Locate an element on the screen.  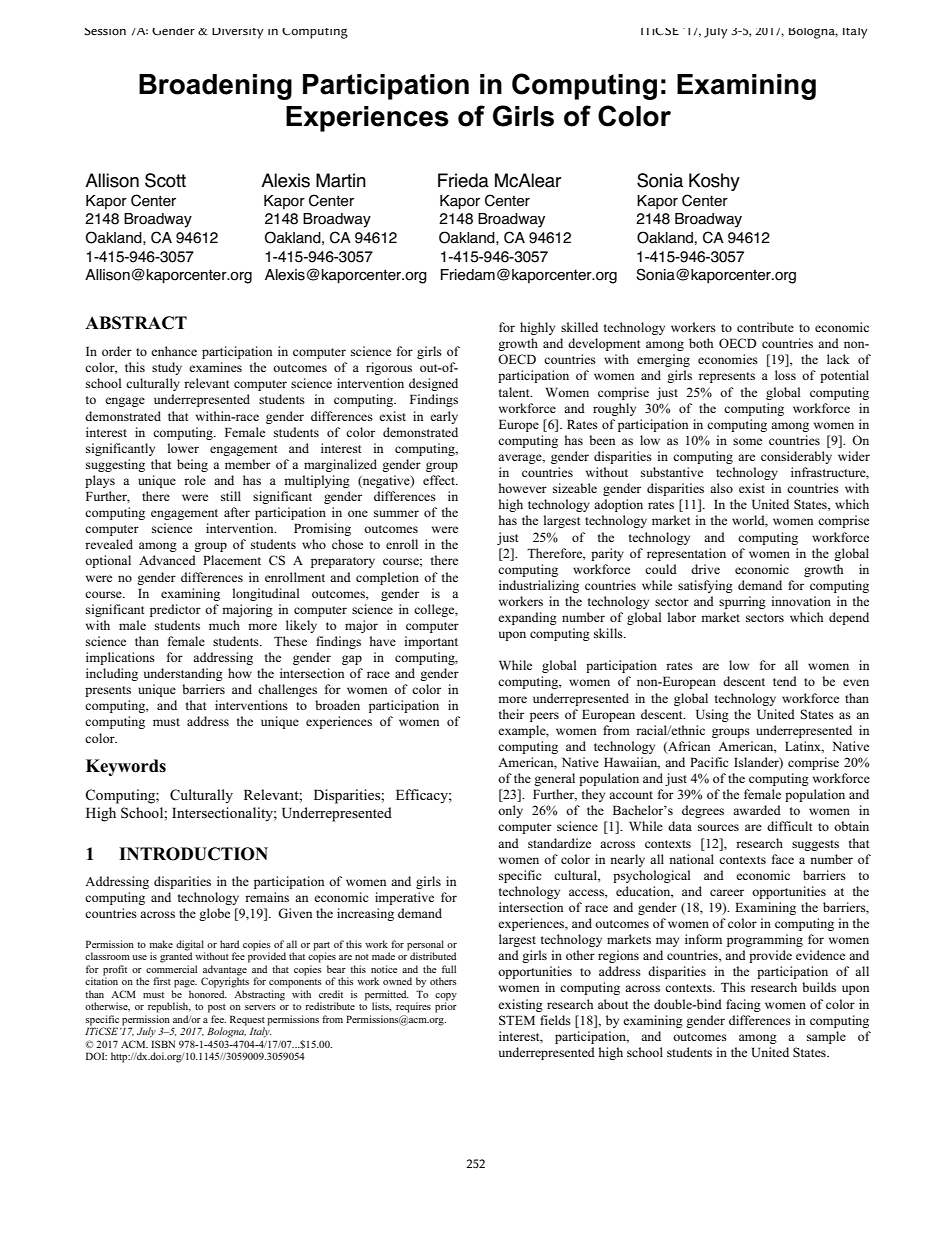
contribute is located at coordinates (765, 327).
